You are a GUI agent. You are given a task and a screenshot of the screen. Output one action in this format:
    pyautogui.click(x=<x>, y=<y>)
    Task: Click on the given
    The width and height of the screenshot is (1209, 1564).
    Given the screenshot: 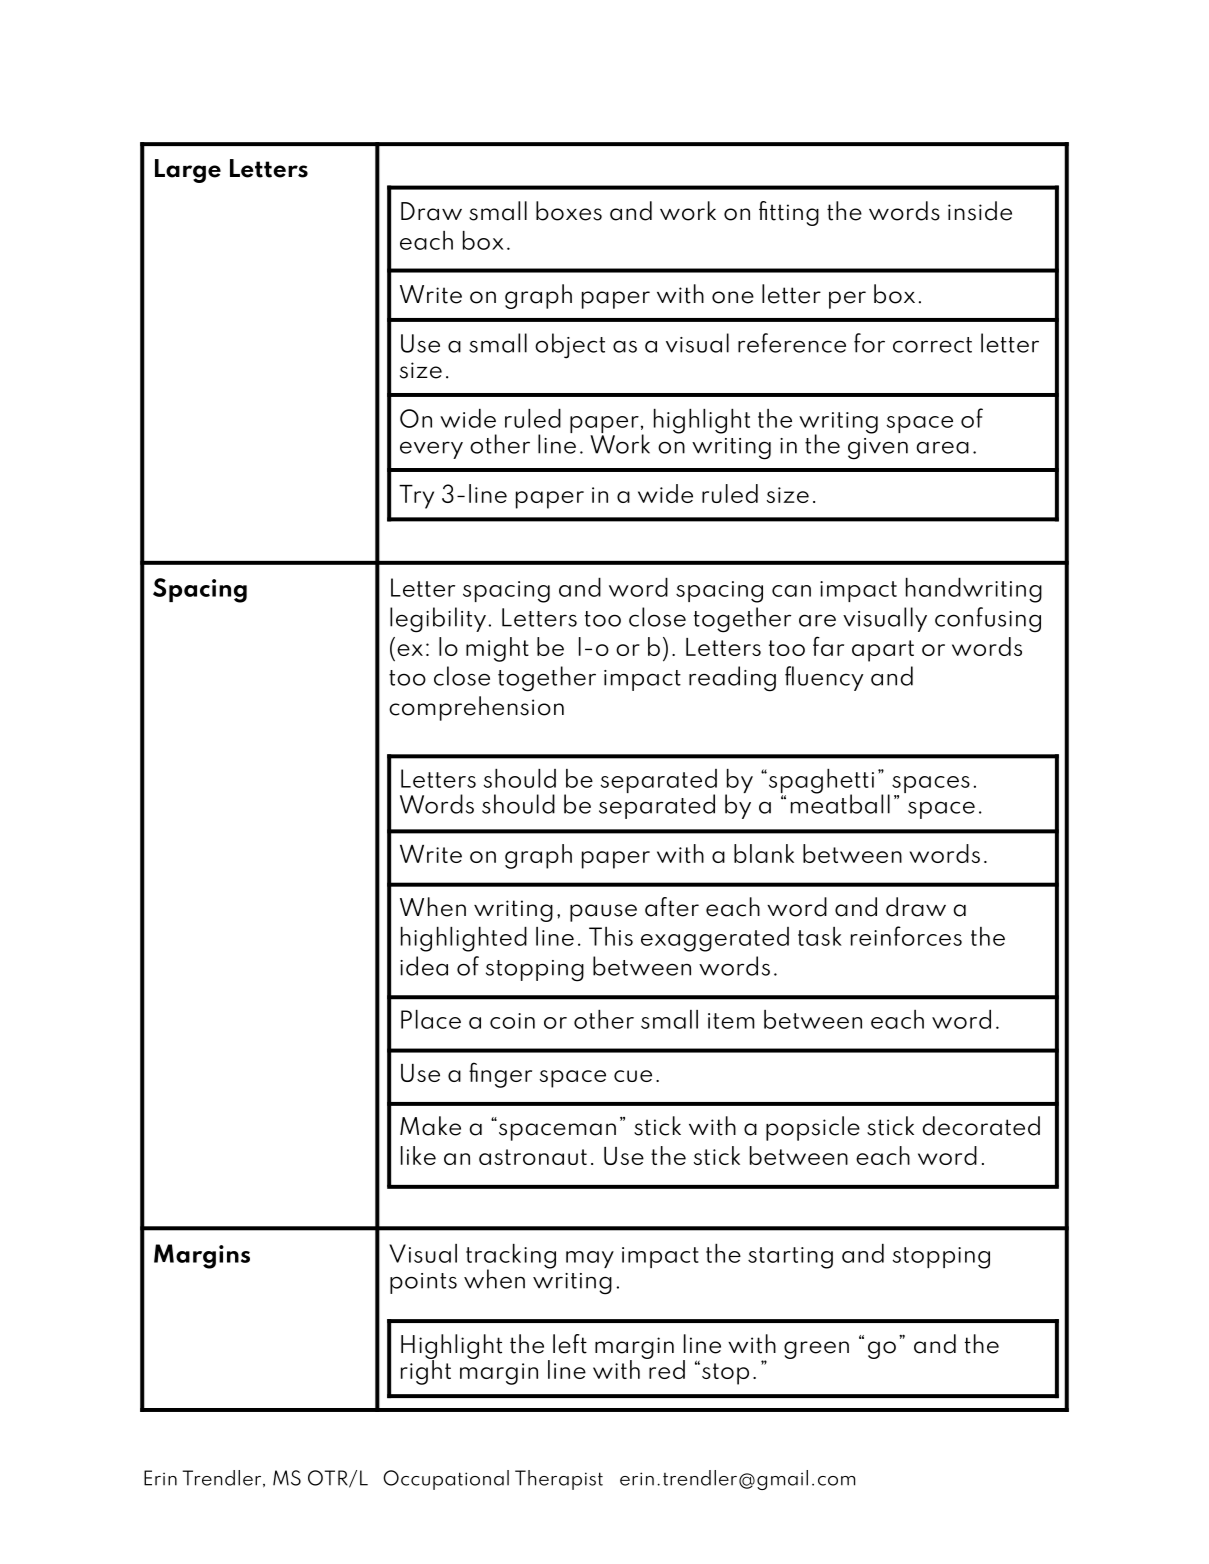 What is the action you would take?
    pyautogui.click(x=878, y=449)
